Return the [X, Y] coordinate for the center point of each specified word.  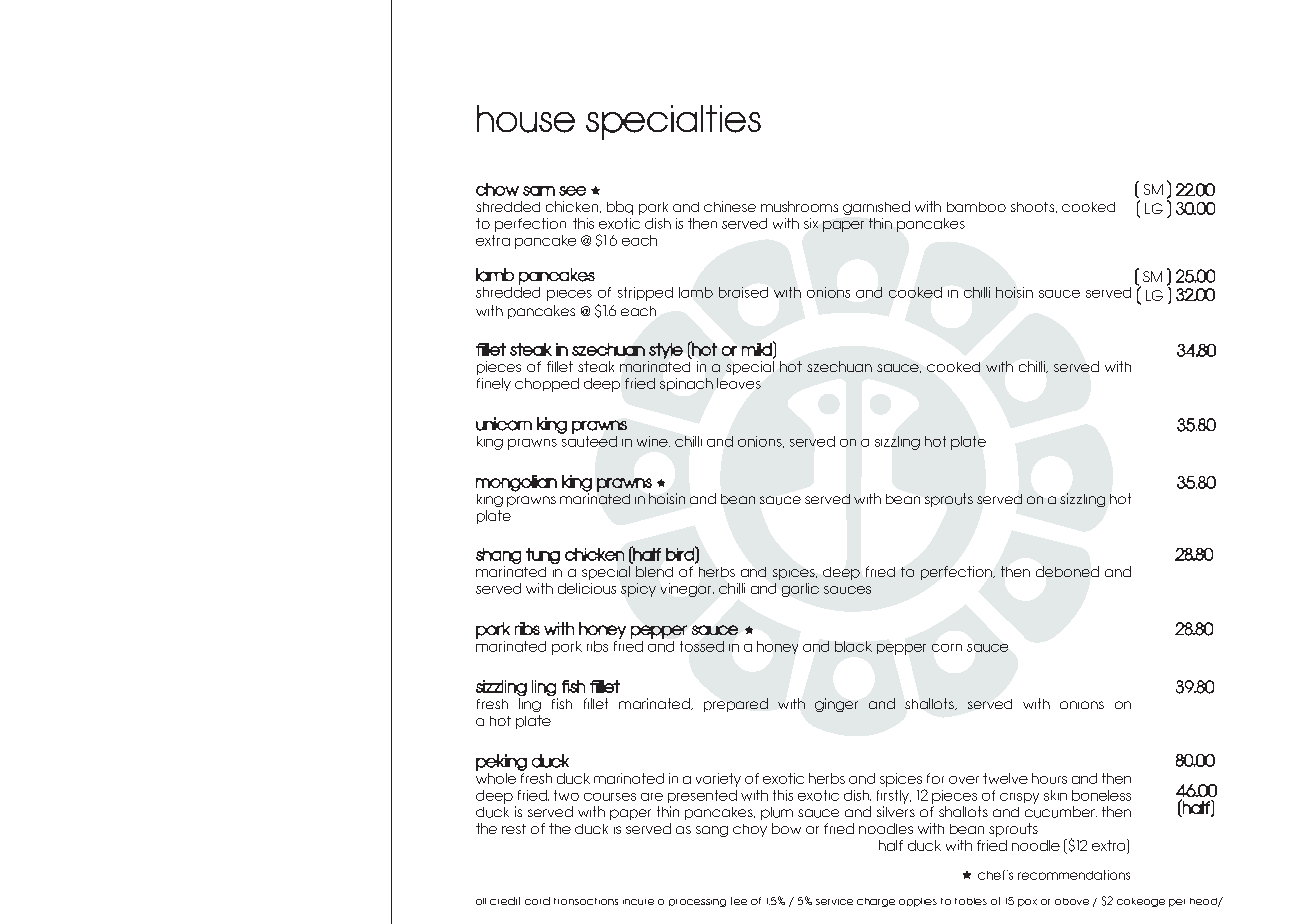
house [526, 119]
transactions [586, 901]
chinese [730, 206]
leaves [739, 383]
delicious [587, 588]
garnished [876, 208]
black [853, 646]
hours [1049, 778]
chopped [547, 385]
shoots [1034, 207]
